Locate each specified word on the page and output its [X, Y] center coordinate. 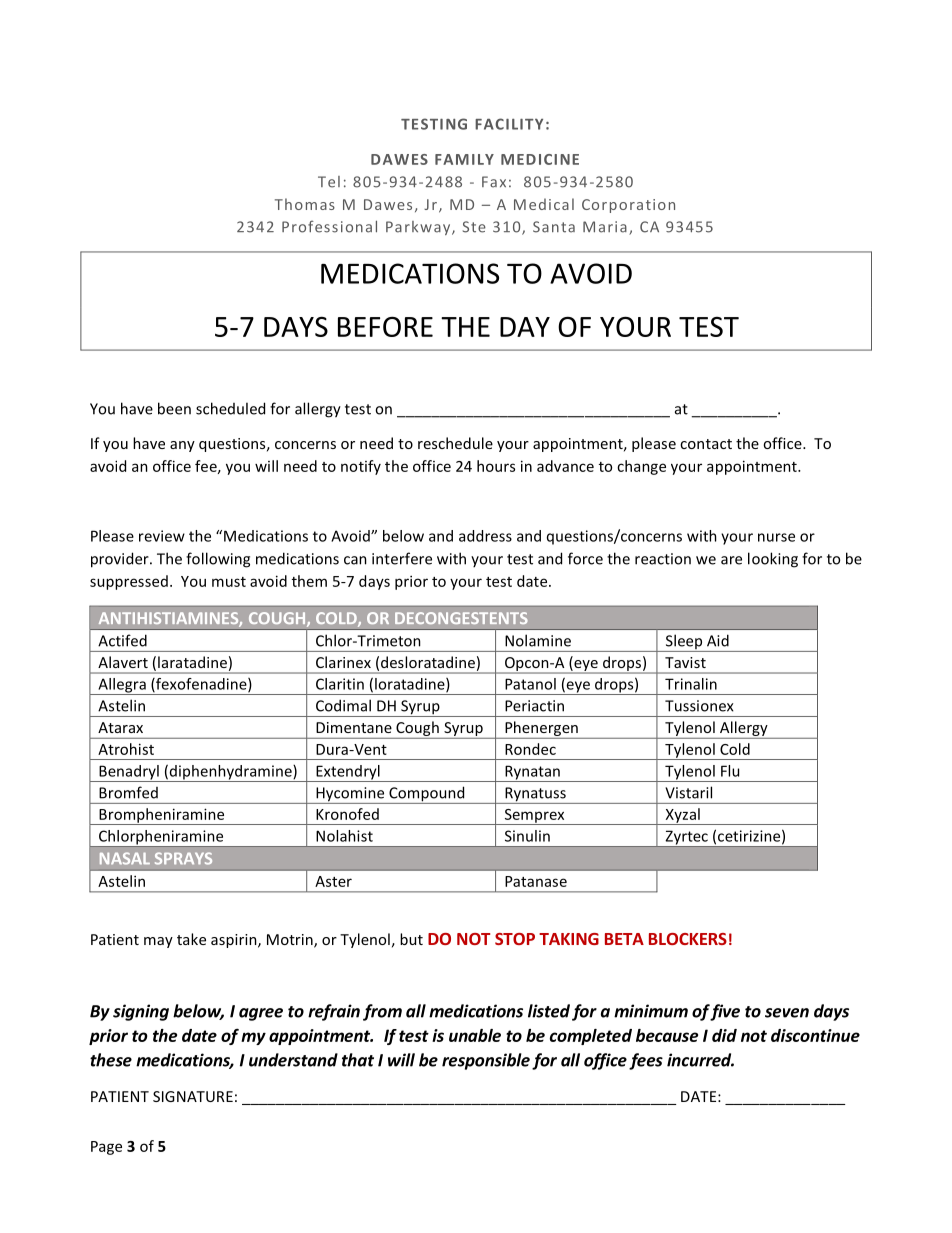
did [724, 1035]
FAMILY [464, 159]
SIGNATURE [193, 1096]
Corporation [628, 206]
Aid [718, 640]
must [229, 582]
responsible [486, 1061]
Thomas [305, 204]
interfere [402, 558]
